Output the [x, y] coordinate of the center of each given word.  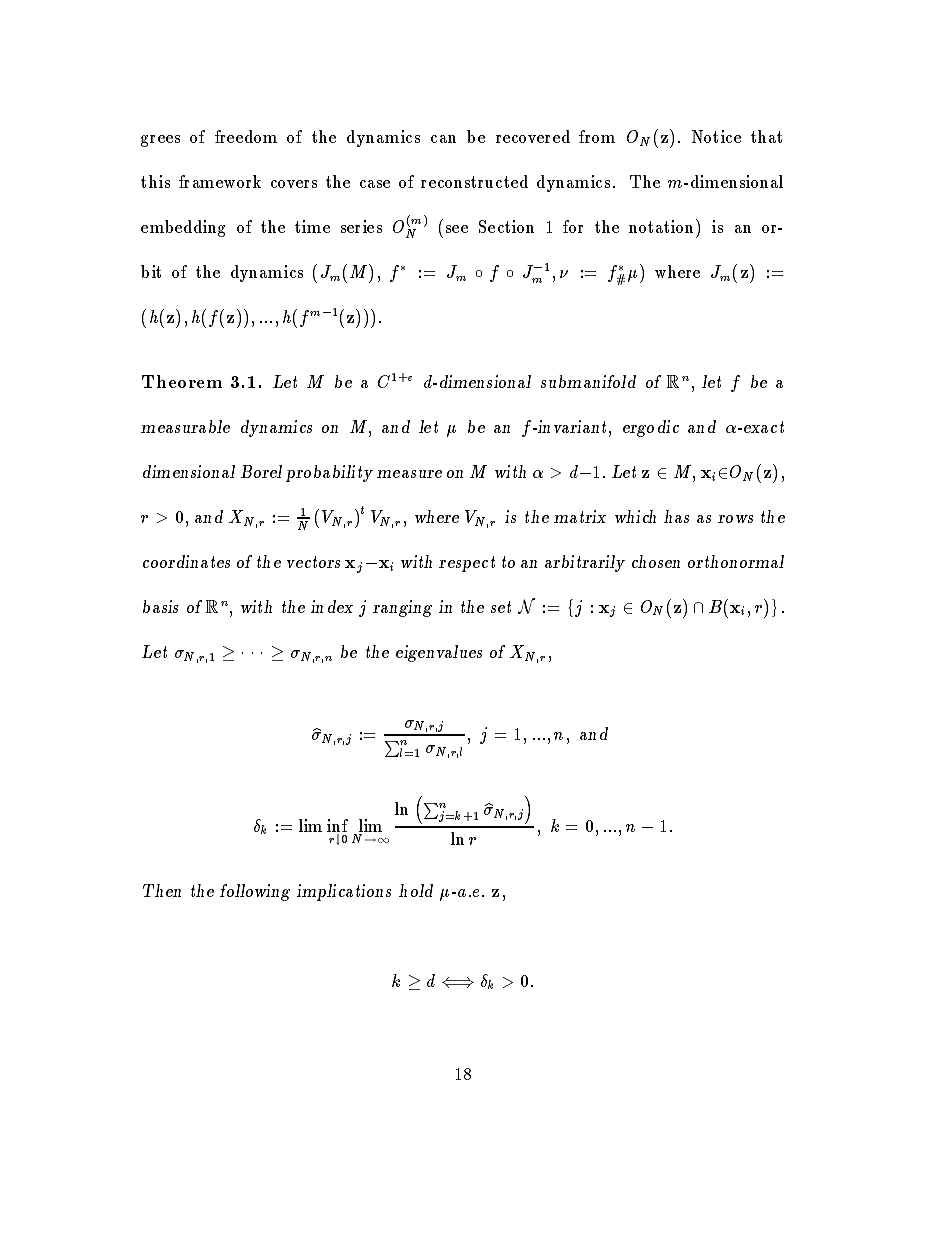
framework [220, 181]
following [255, 892]
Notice [716, 136]
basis [160, 606]
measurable [185, 426]
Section [506, 226]
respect [467, 564]
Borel [261, 471]
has [676, 516]
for [573, 226]
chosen [656, 561]
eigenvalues [439, 653]
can [443, 139]
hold [416, 890]
